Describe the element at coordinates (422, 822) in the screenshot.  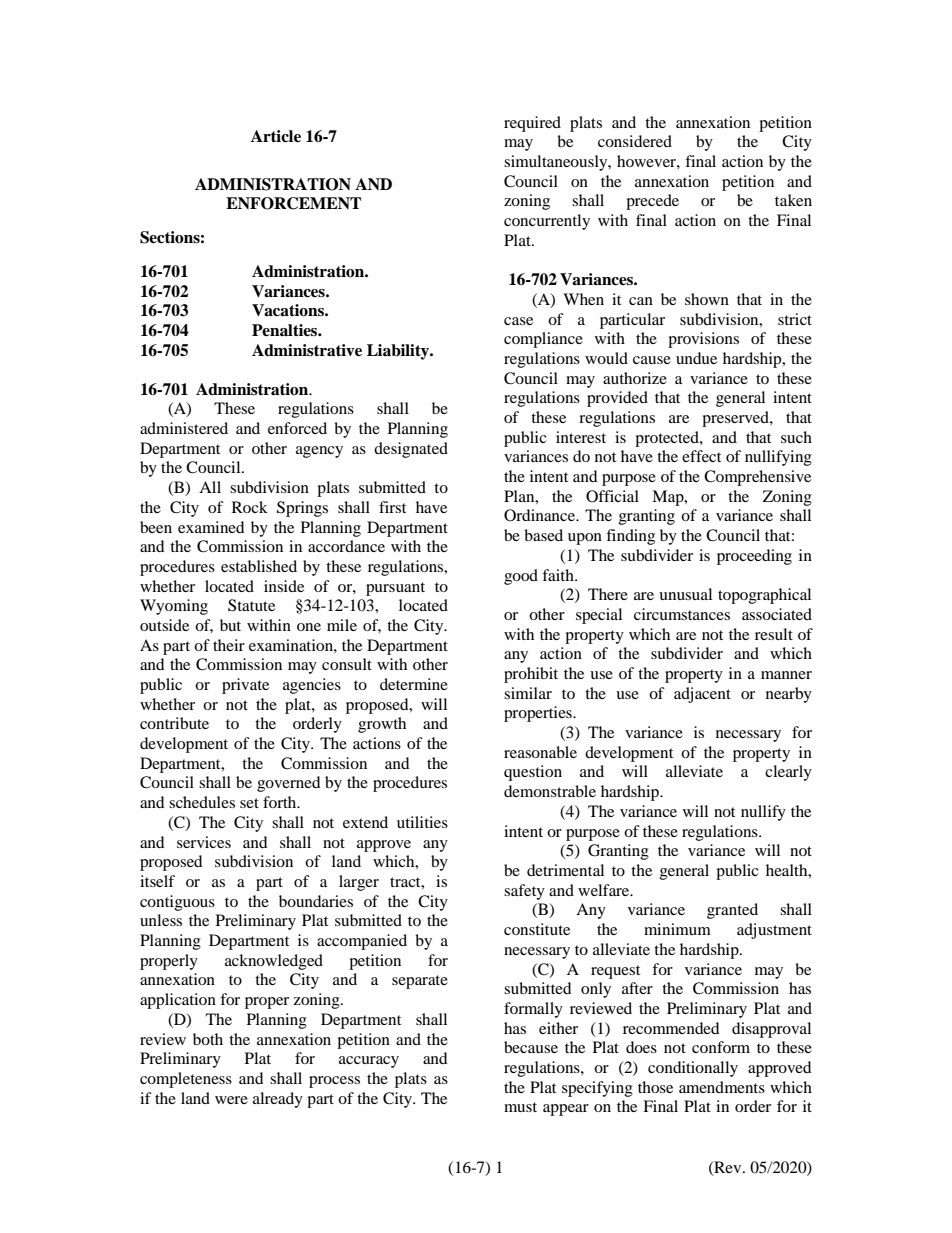
I see `utilities` at that location.
